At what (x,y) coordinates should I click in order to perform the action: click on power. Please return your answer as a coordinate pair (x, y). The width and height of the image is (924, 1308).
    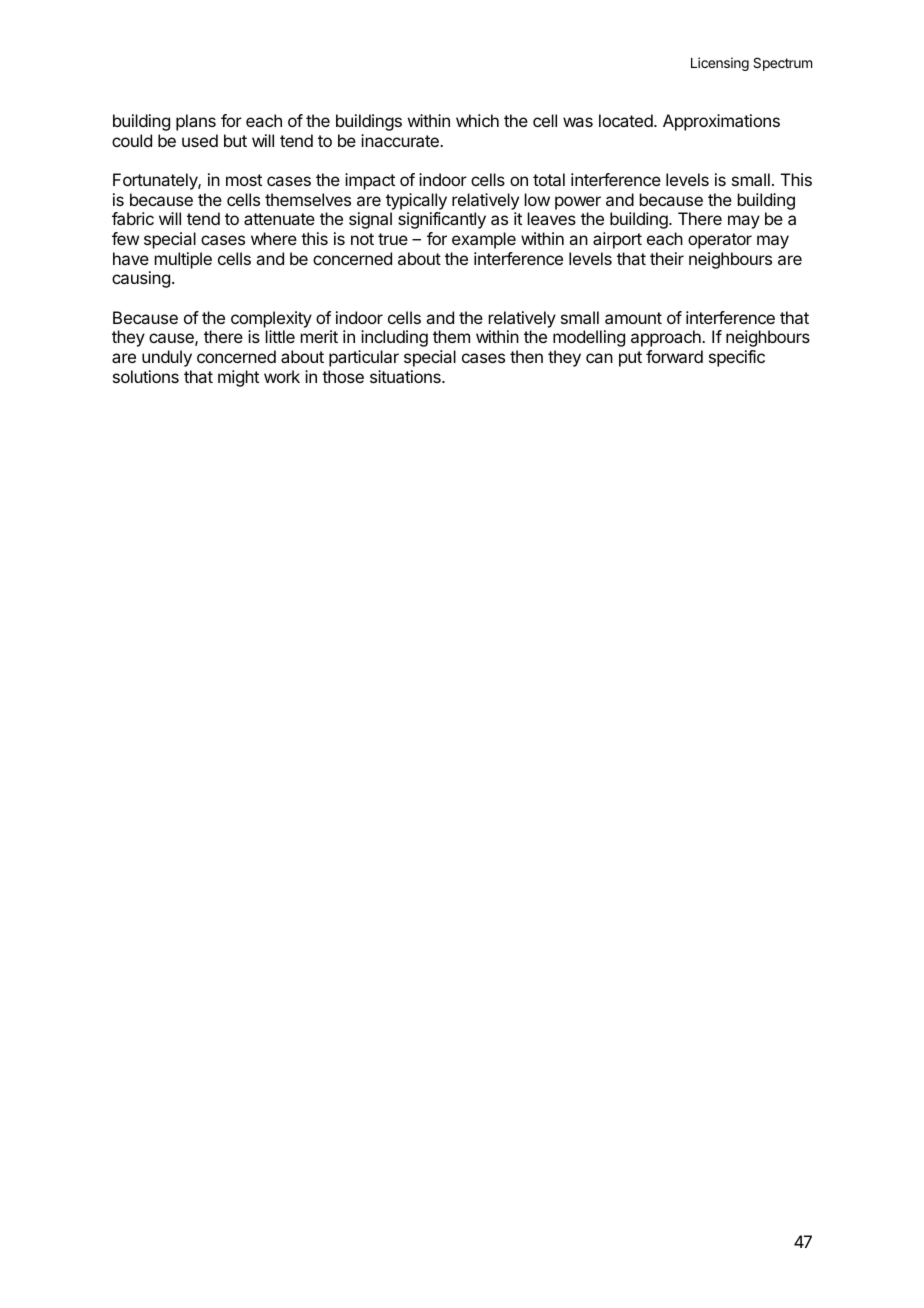
    Looking at the image, I should click on (578, 203).
